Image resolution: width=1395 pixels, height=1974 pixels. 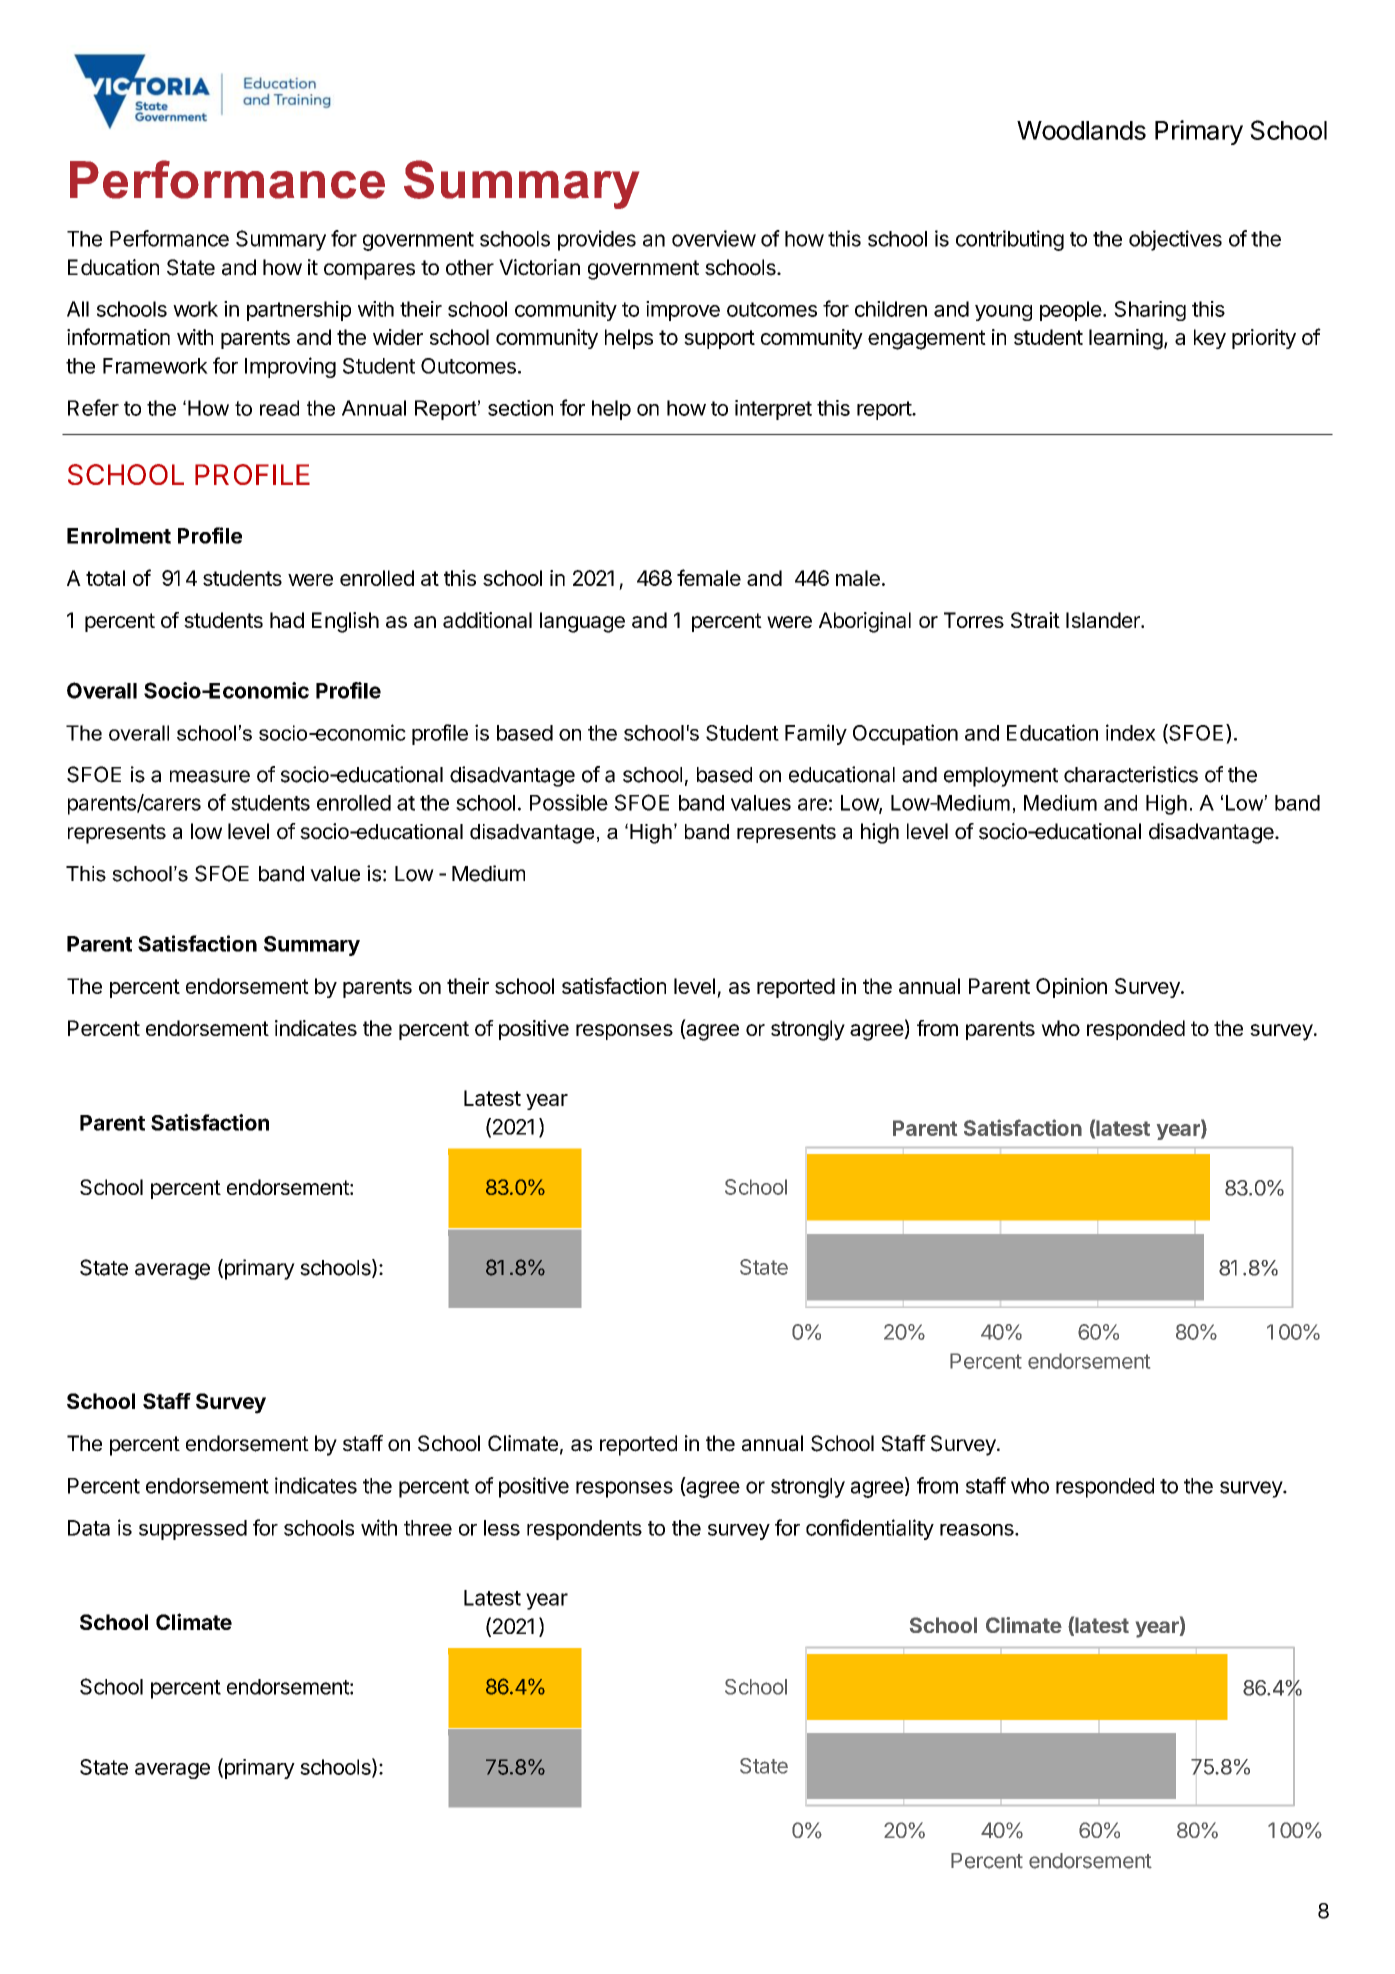 What do you see at coordinates (714, 238) in the image?
I see `overview` at bounding box center [714, 238].
